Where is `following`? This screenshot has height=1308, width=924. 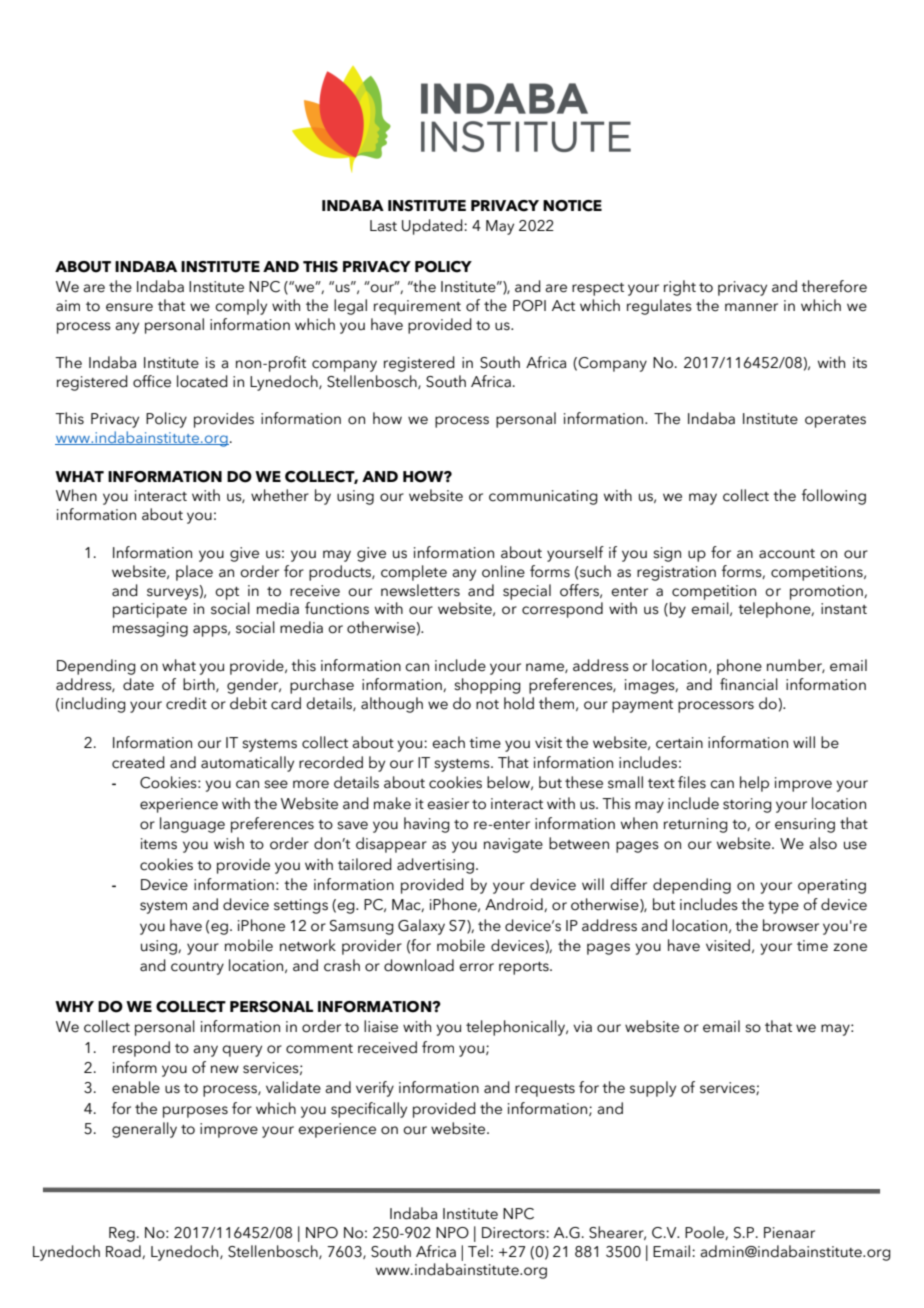
following is located at coordinates (834, 497).
